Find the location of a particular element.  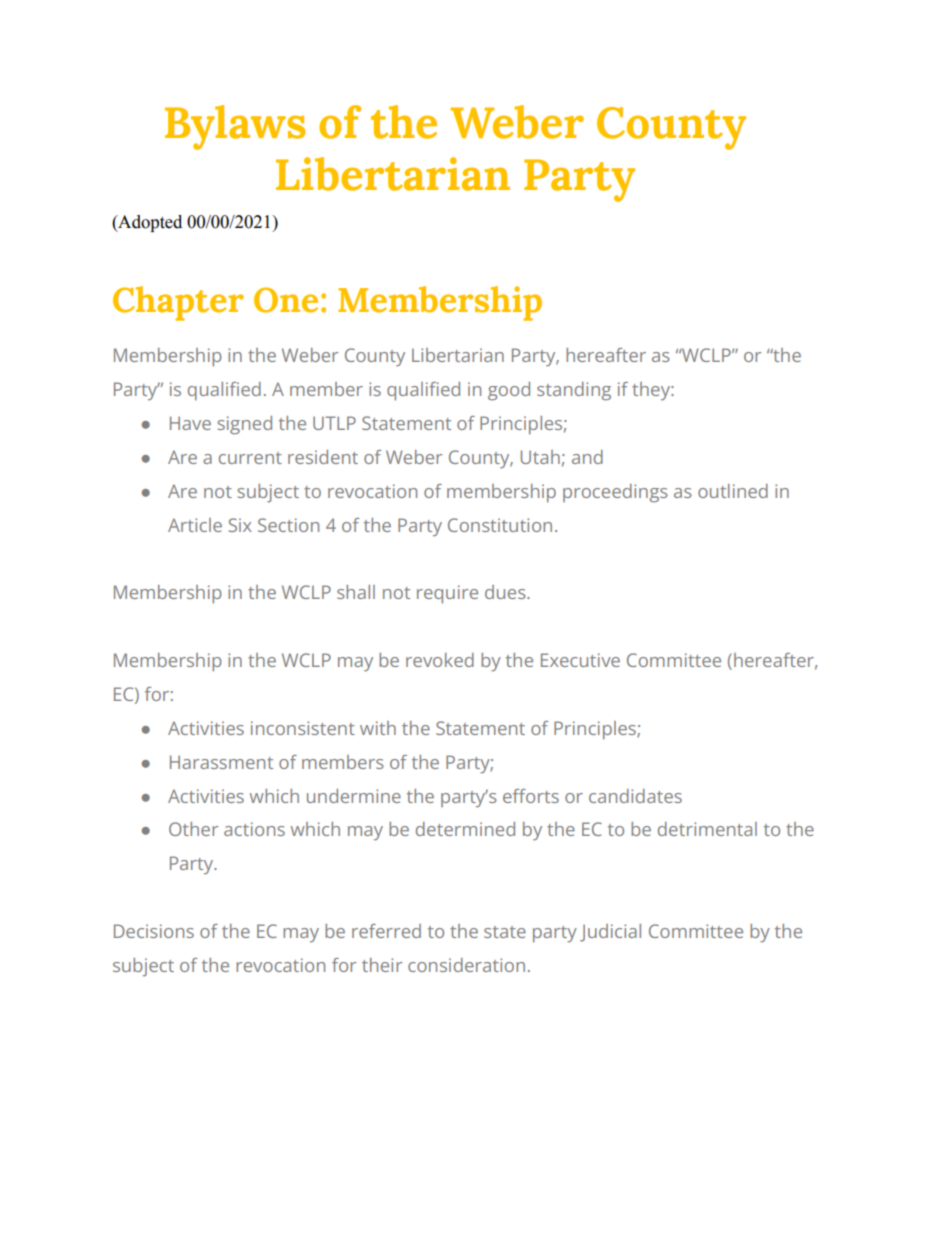

Bylaws is located at coordinates (235, 127).
